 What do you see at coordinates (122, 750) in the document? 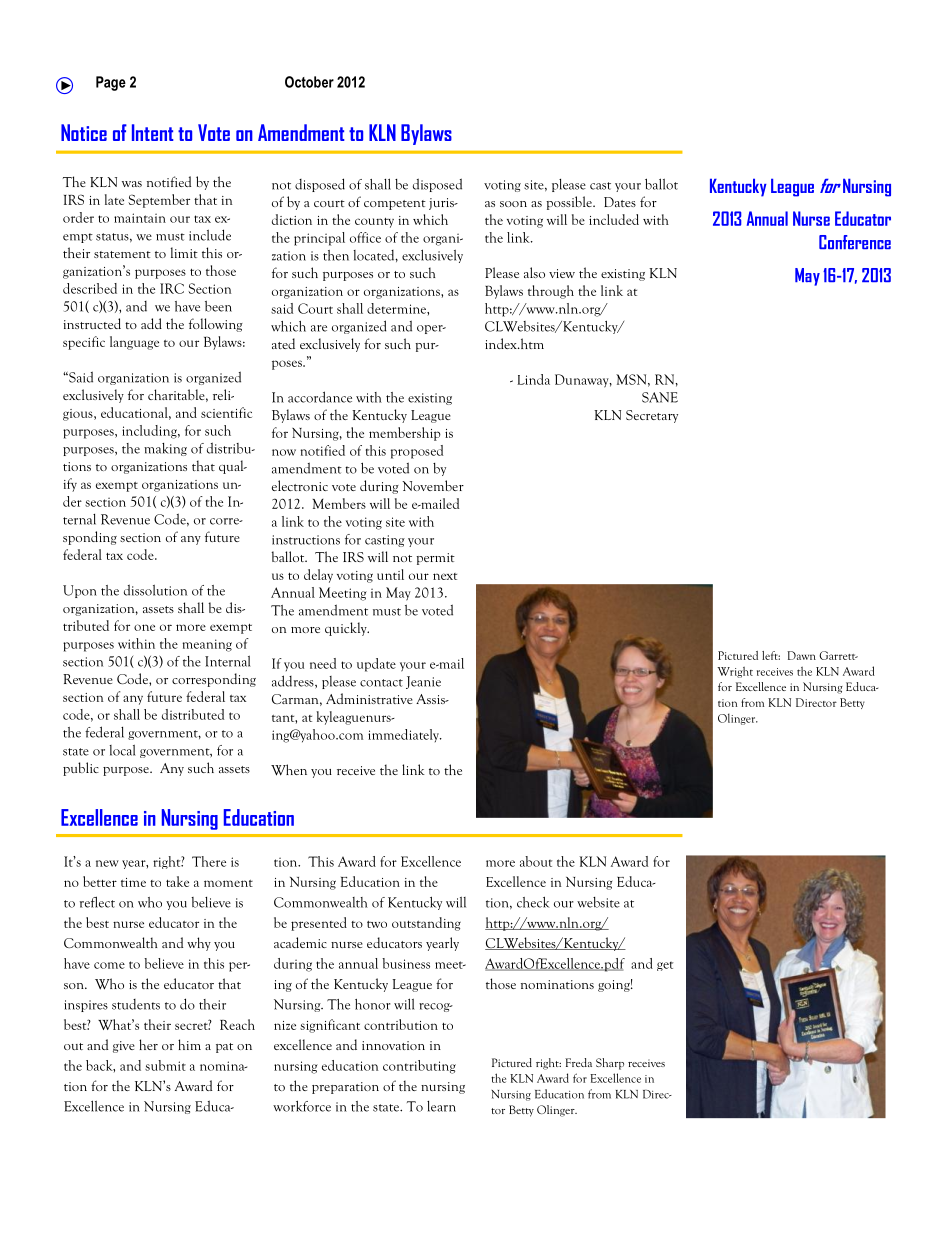
I see `local` at bounding box center [122, 750].
